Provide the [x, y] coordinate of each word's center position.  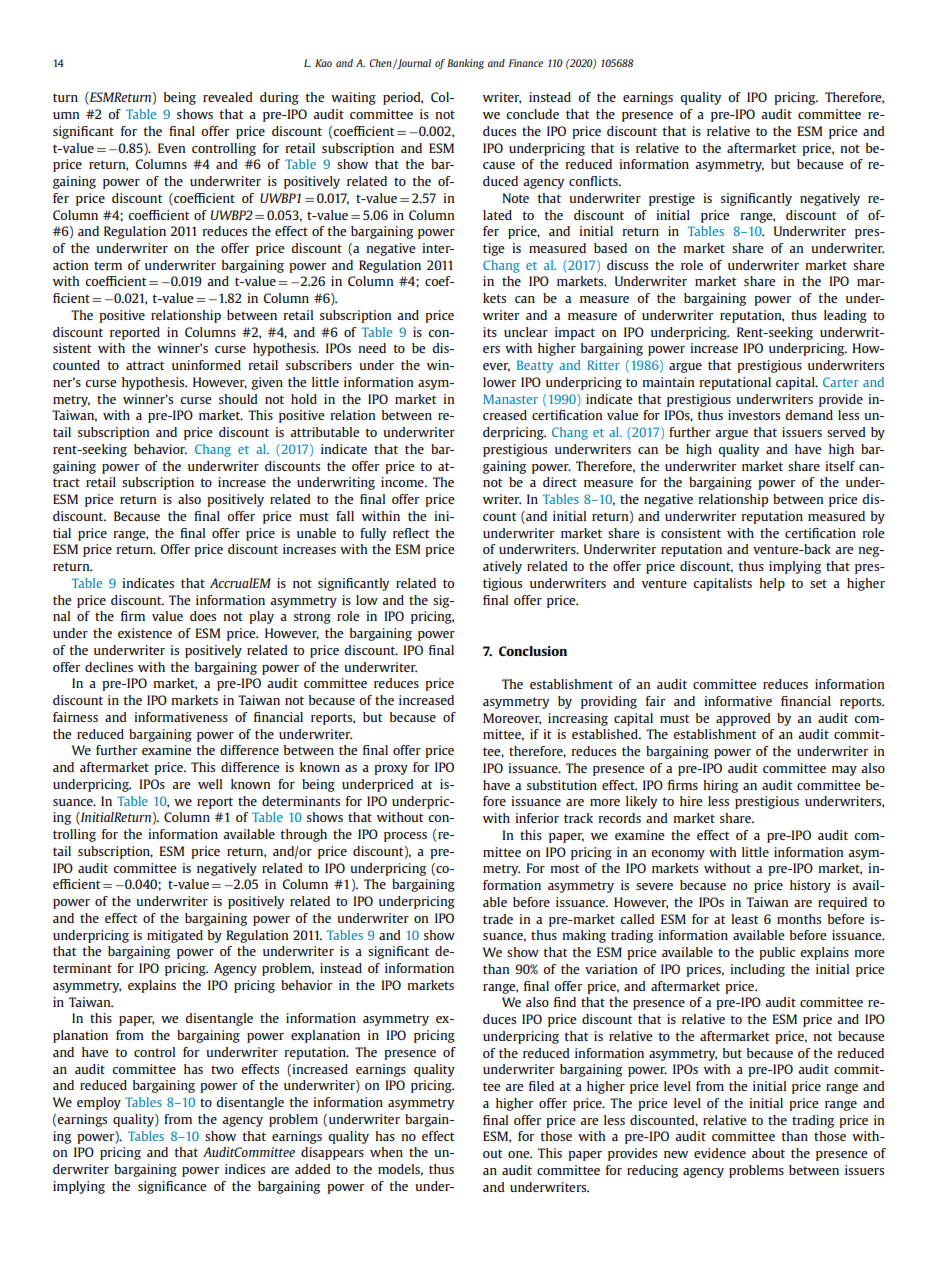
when [386, 1152]
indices [245, 1169]
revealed [228, 97]
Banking [465, 64]
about [768, 1153]
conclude [532, 114]
